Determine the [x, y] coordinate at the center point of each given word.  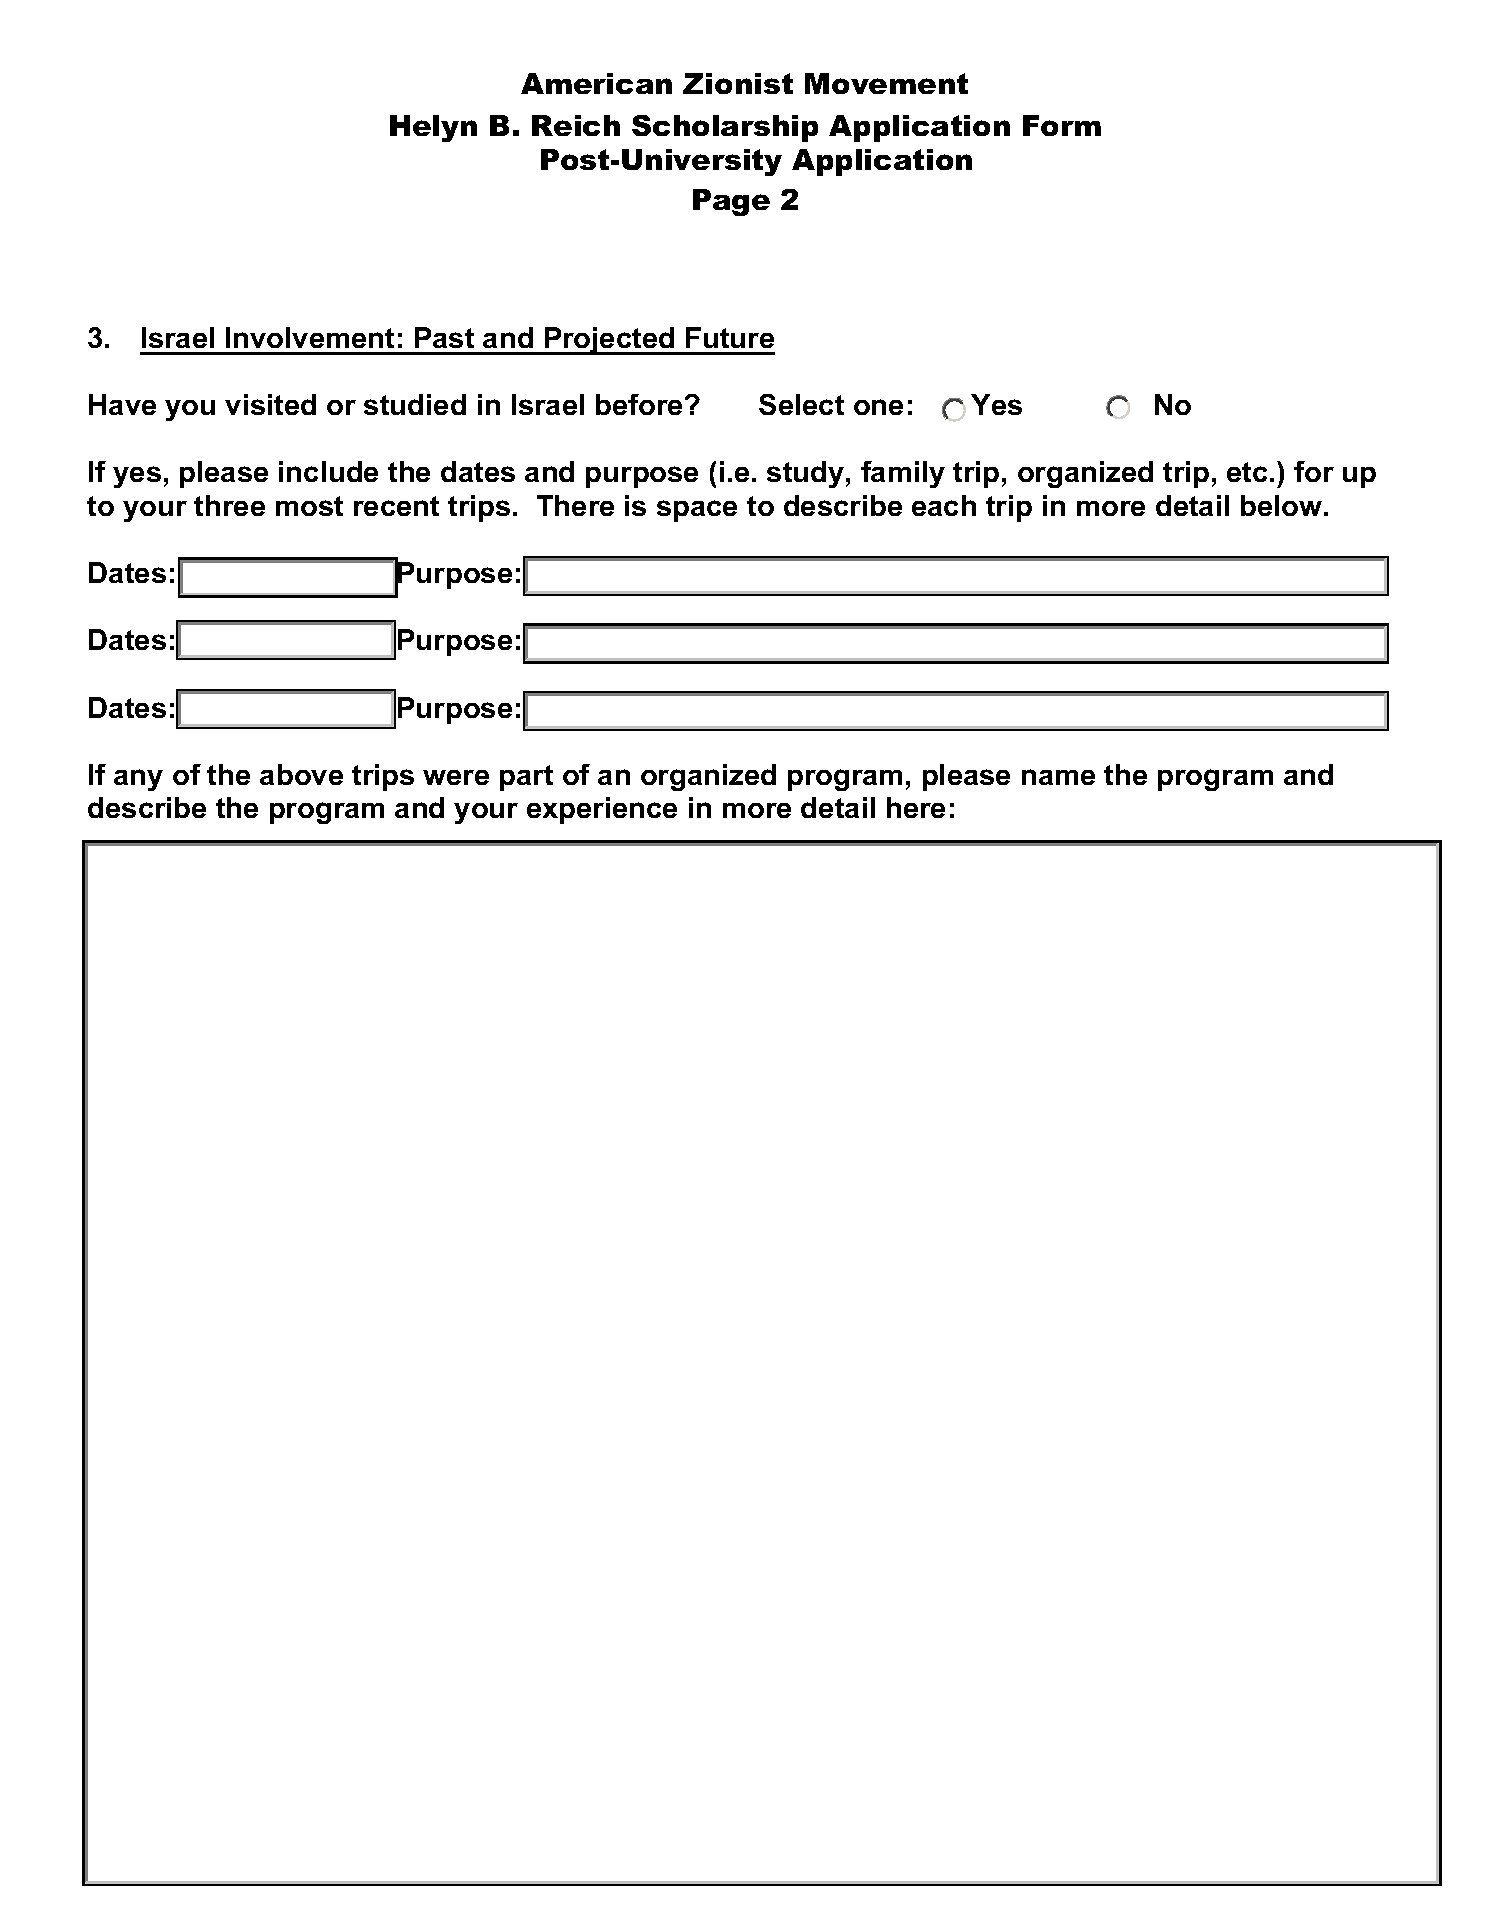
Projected [610, 341]
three [229, 505]
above [301, 774]
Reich [576, 125]
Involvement [310, 337]
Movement [886, 83]
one [878, 407]
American [596, 83]
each [944, 505]
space [697, 511]
